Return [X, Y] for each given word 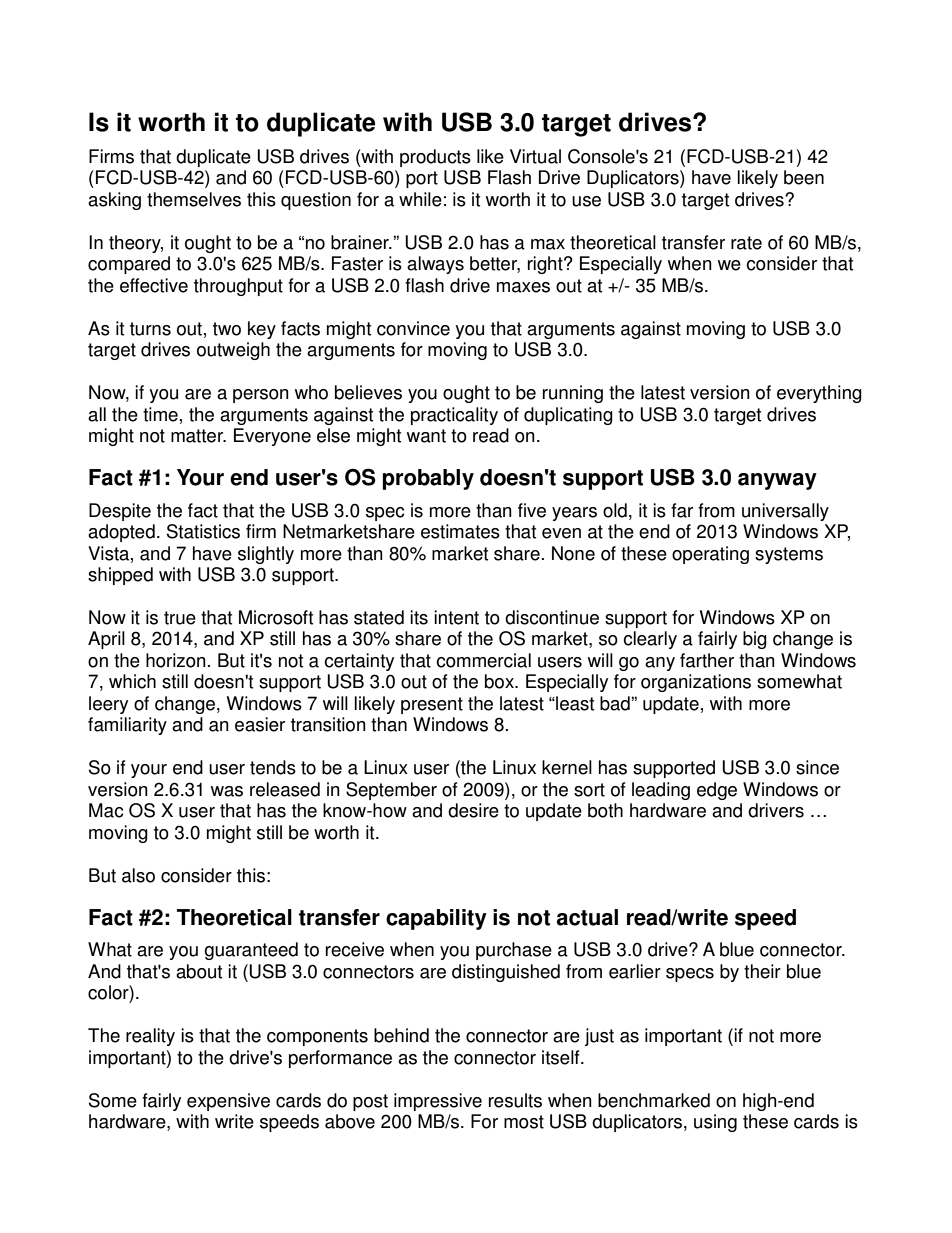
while [420, 199]
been [804, 177]
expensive [228, 1102]
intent [456, 617]
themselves [194, 199]
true [180, 618]
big [755, 640]
